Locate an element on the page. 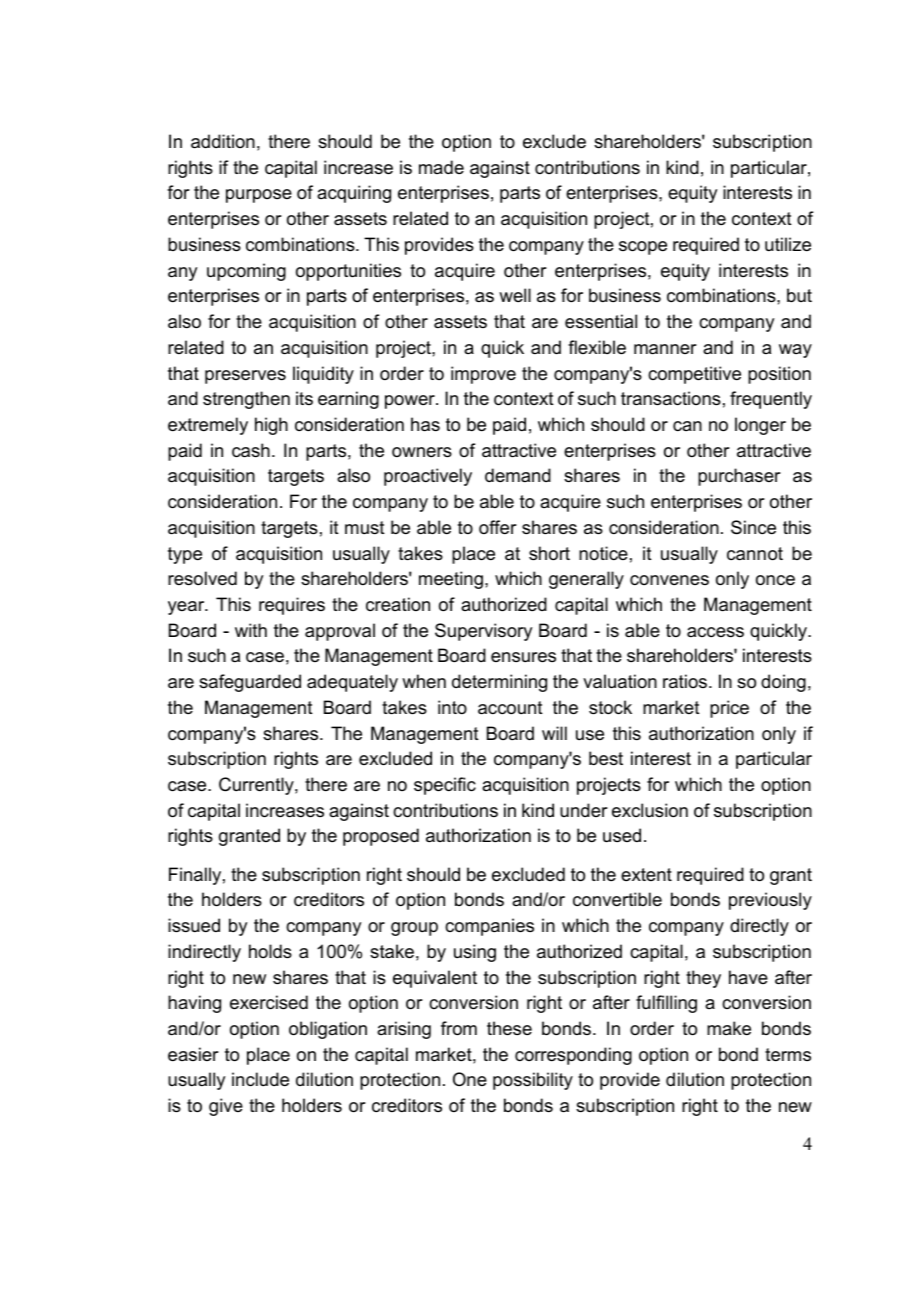 The width and height of the image is (924, 1307). utilize is located at coordinates (788, 244).
